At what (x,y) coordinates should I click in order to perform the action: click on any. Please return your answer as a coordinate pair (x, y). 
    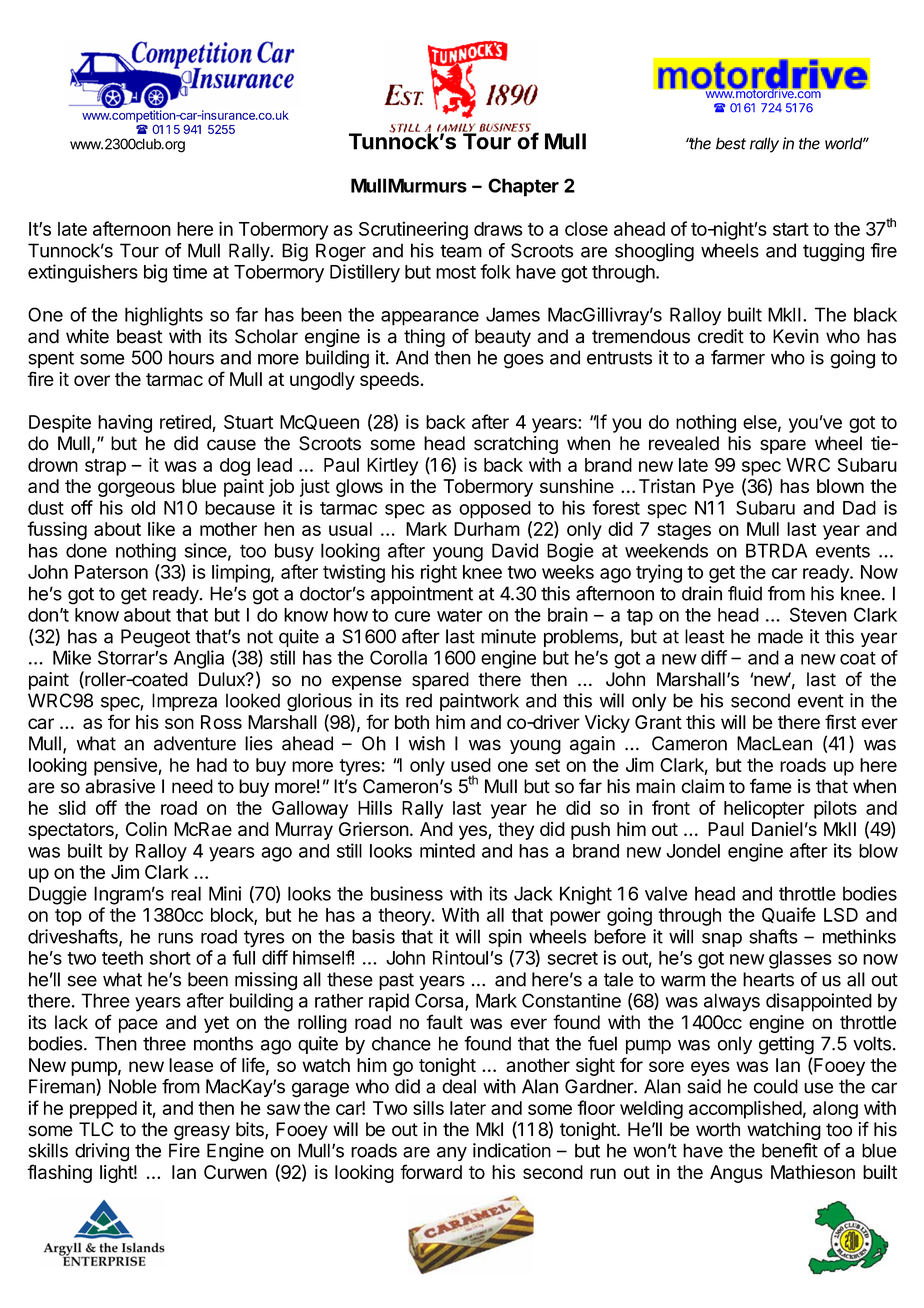
    Looking at the image, I should click on (452, 1154).
